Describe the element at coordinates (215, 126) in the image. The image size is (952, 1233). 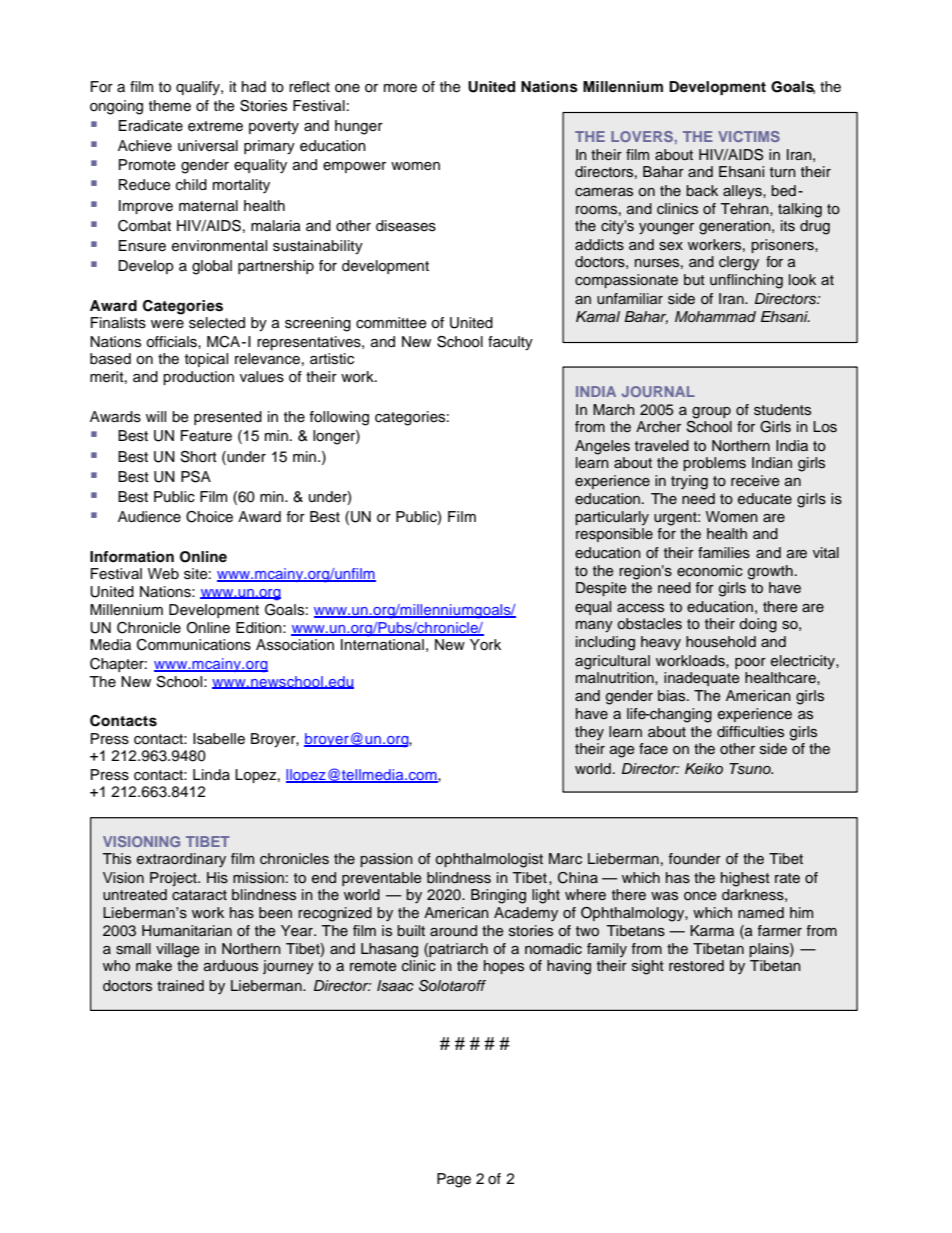
I see `extreme` at that location.
